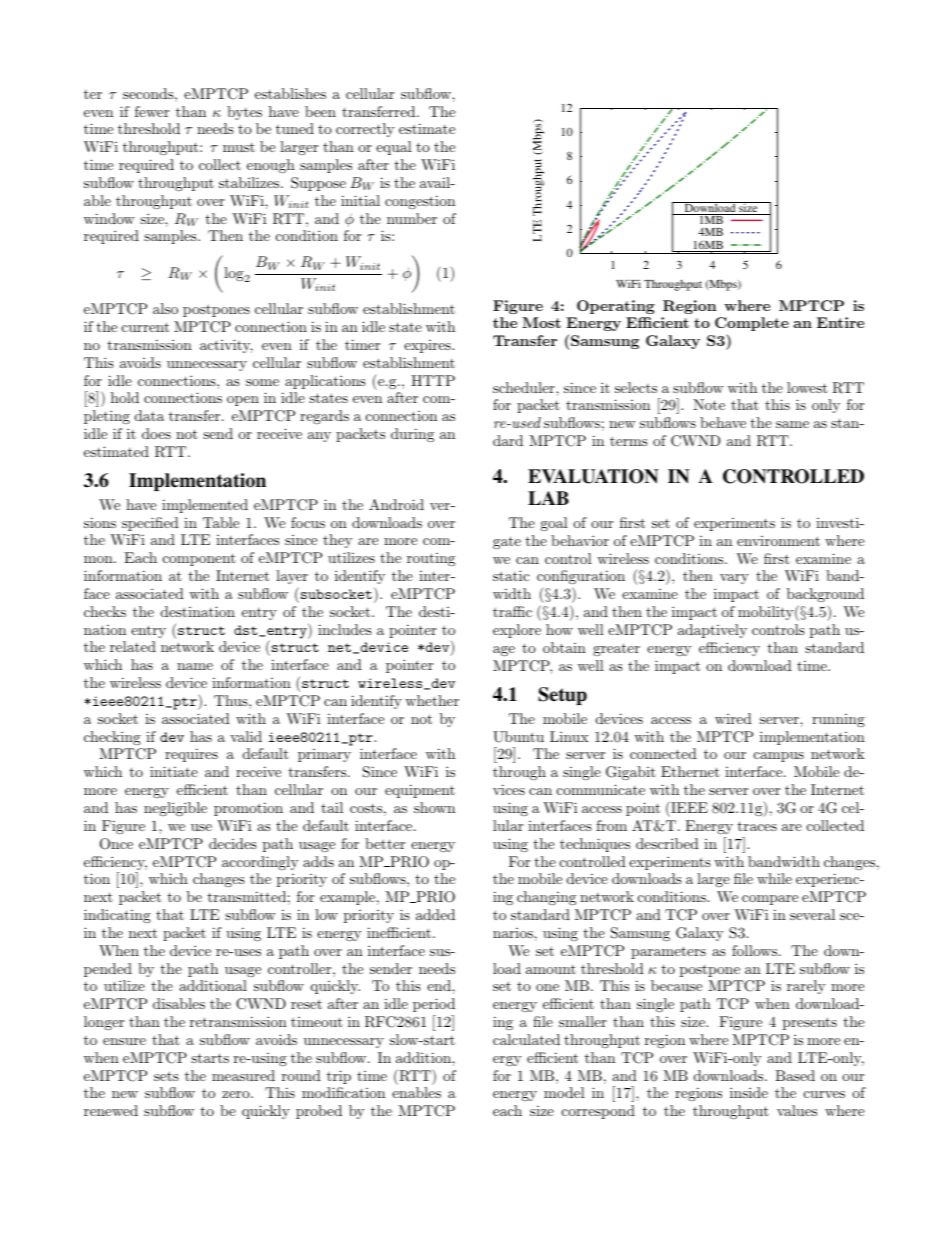 The height and width of the screenshot is (1233, 952). Describe the element at coordinates (526, 1039) in the screenshot. I see `calculated` at that location.
